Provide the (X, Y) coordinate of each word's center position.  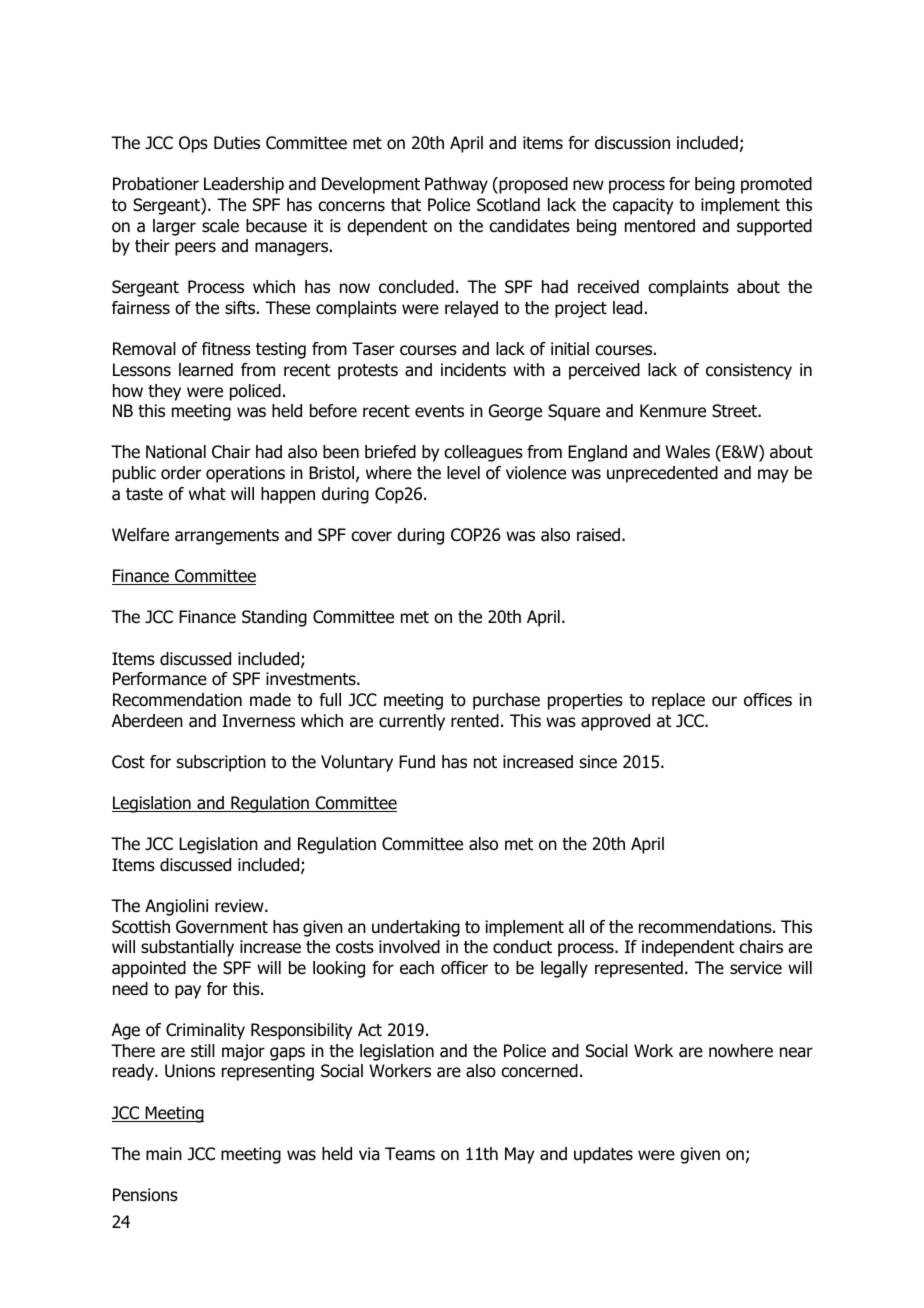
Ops (193, 144)
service (756, 968)
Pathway (456, 185)
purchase (506, 701)
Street (735, 411)
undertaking (416, 928)
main (164, 1154)
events (439, 411)
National (176, 452)
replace (678, 701)
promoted (776, 185)
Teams (410, 1154)
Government (222, 927)
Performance (160, 679)
